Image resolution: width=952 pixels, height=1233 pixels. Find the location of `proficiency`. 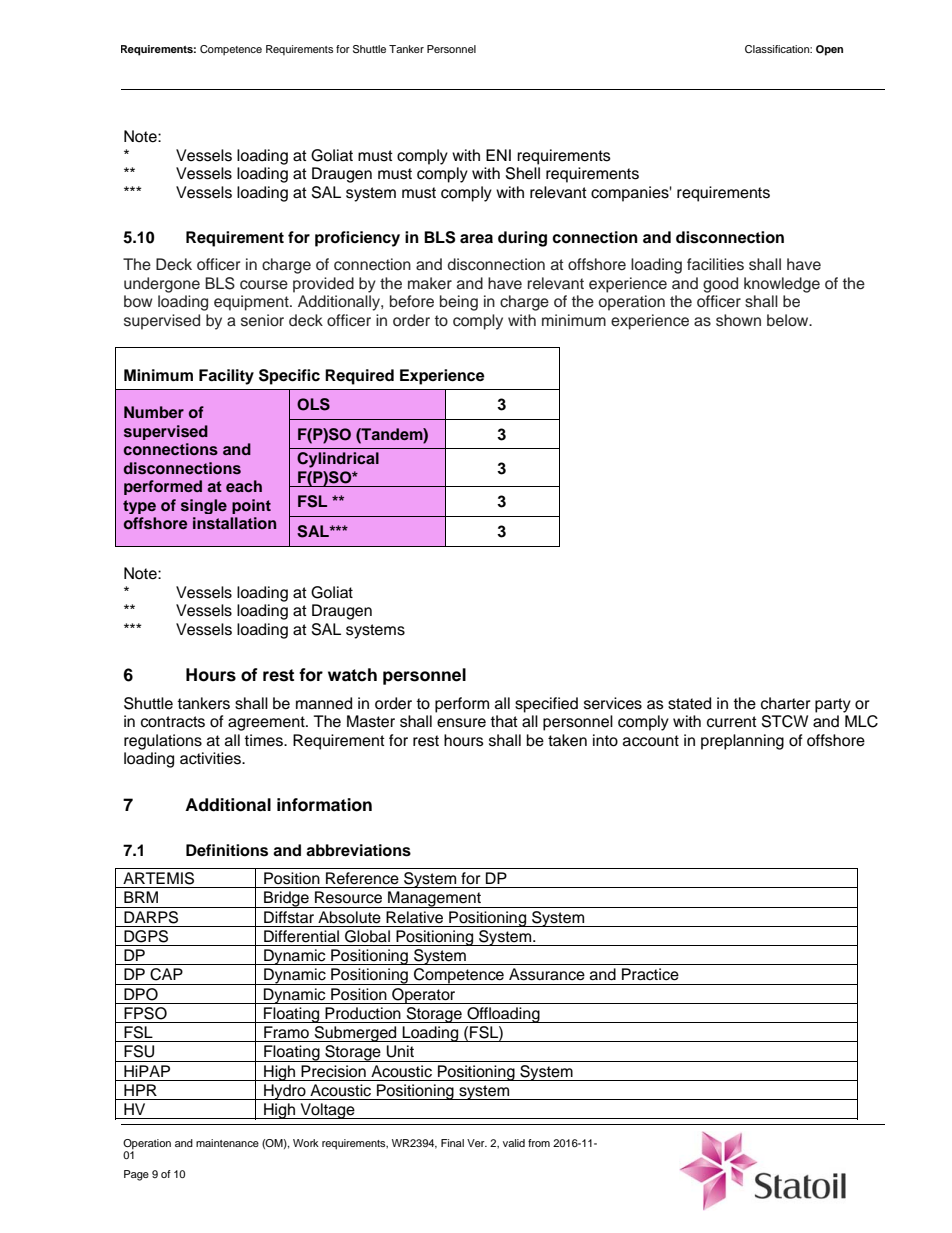

proficiency is located at coordinates (357, 239).
